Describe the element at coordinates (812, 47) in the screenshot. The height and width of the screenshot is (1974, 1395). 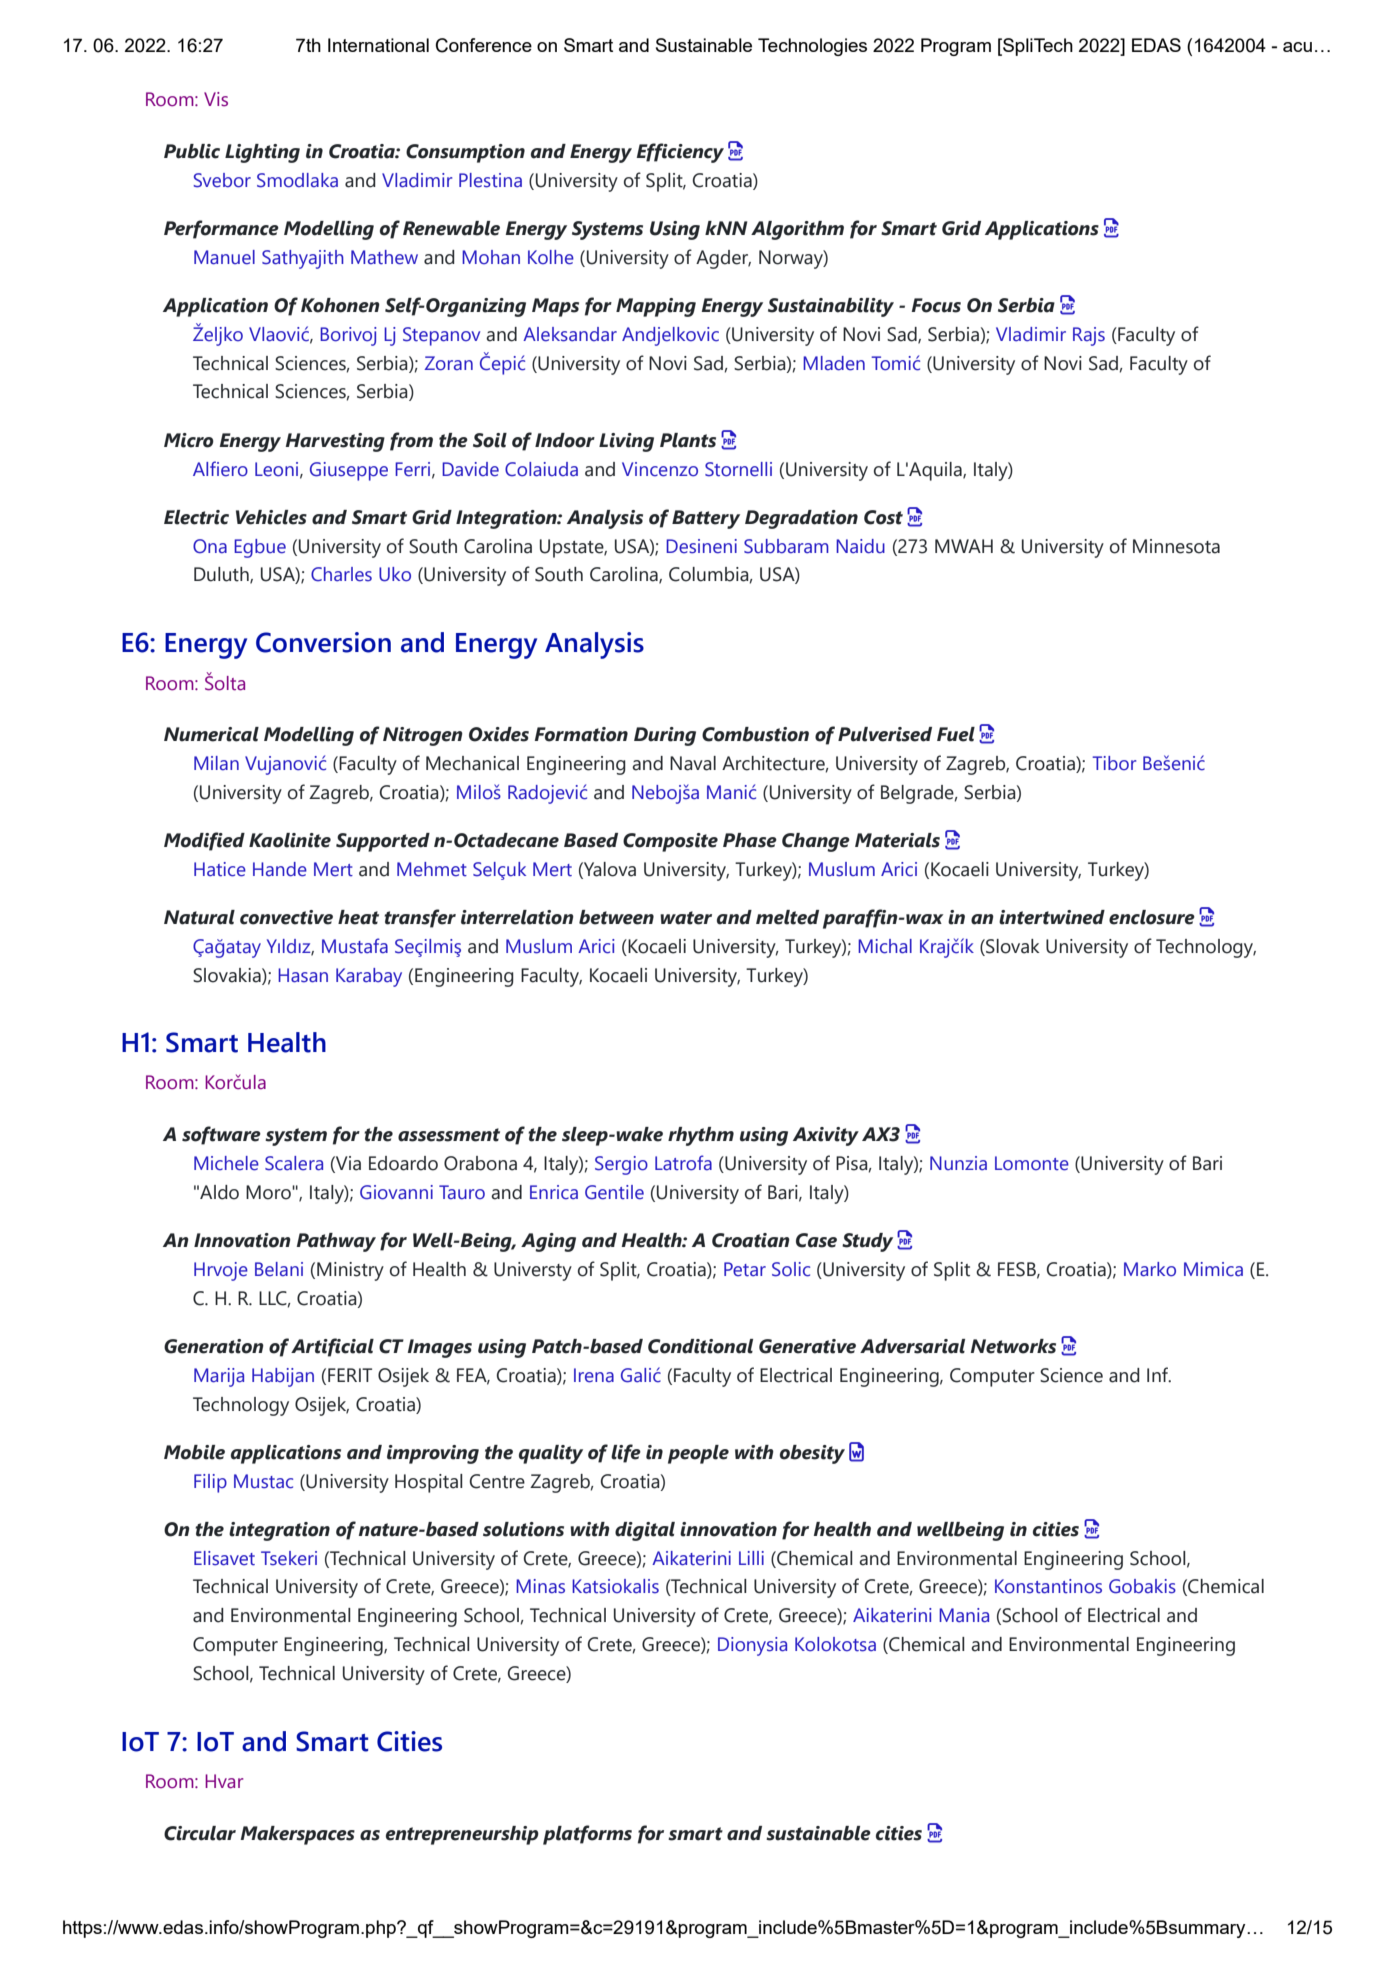
I see `Technologies` at that location.
